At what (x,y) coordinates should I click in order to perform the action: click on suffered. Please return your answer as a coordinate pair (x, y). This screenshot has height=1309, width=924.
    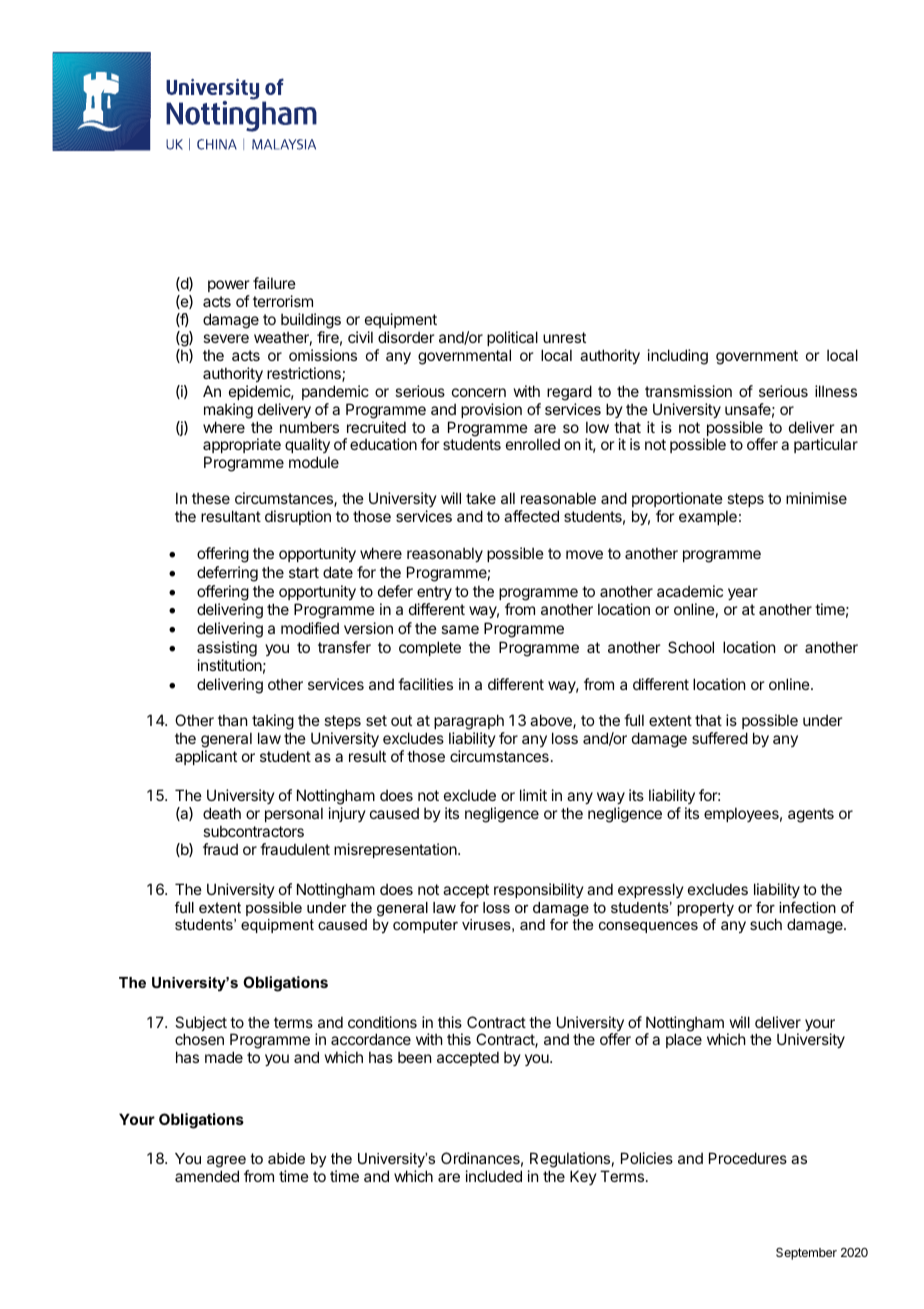
    Looking at the image, I should click on (720, 738).
